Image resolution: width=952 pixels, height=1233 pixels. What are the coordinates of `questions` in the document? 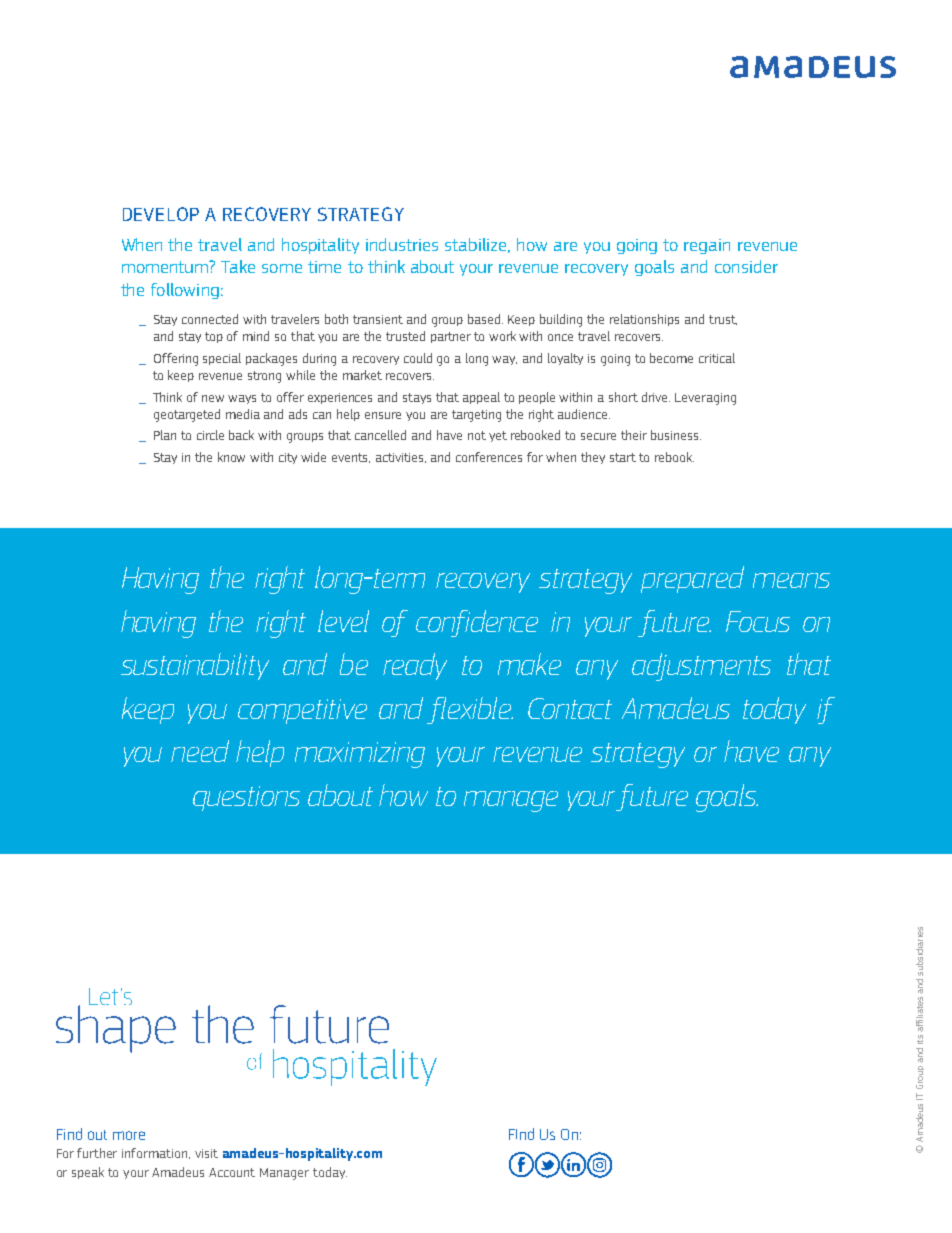 It's located at (246, 798).
